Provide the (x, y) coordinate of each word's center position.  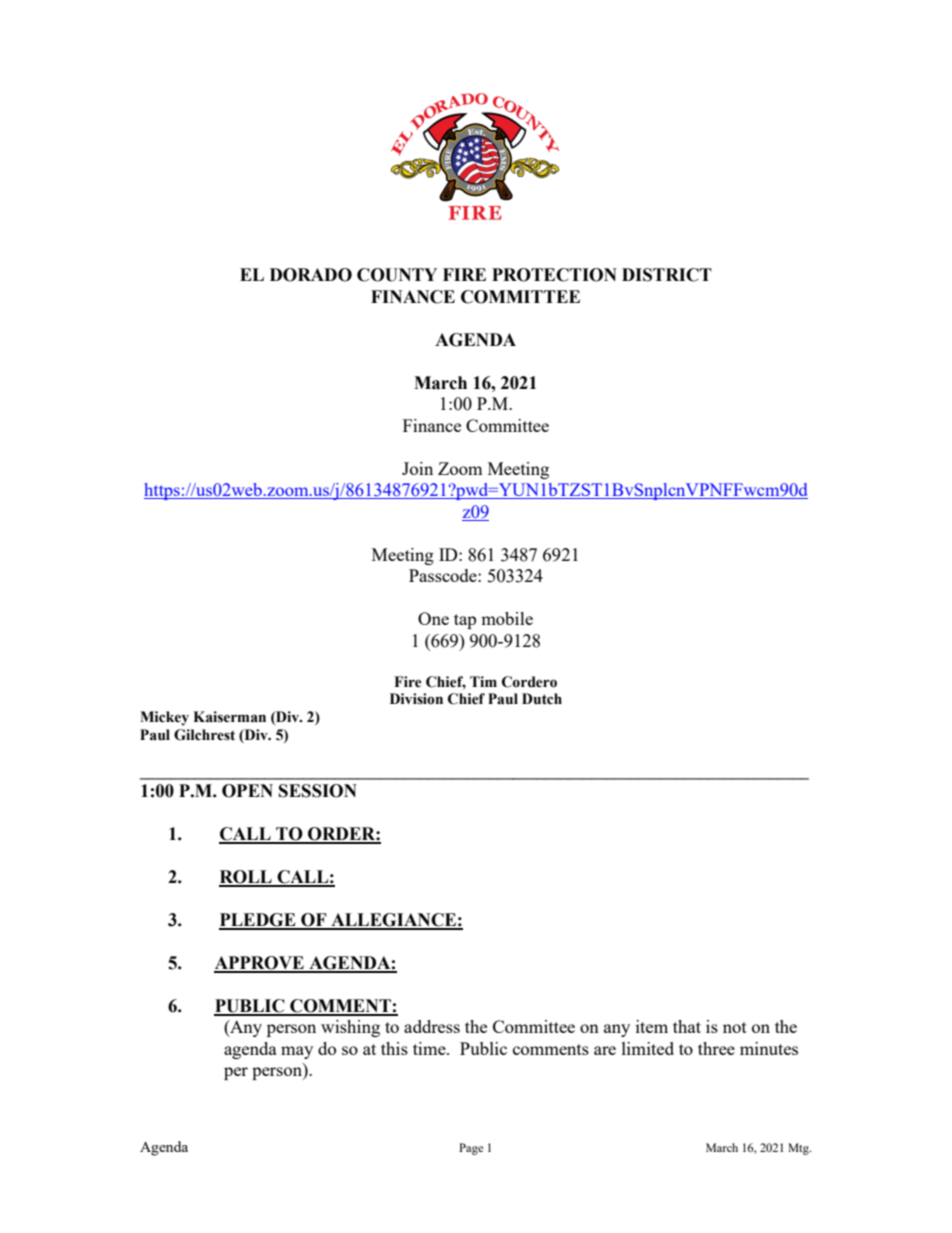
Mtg (799, 1149)
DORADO (311, 275)
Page (471, 1149)
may (297, 1052)
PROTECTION (554, 275)
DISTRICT (667, 275)
